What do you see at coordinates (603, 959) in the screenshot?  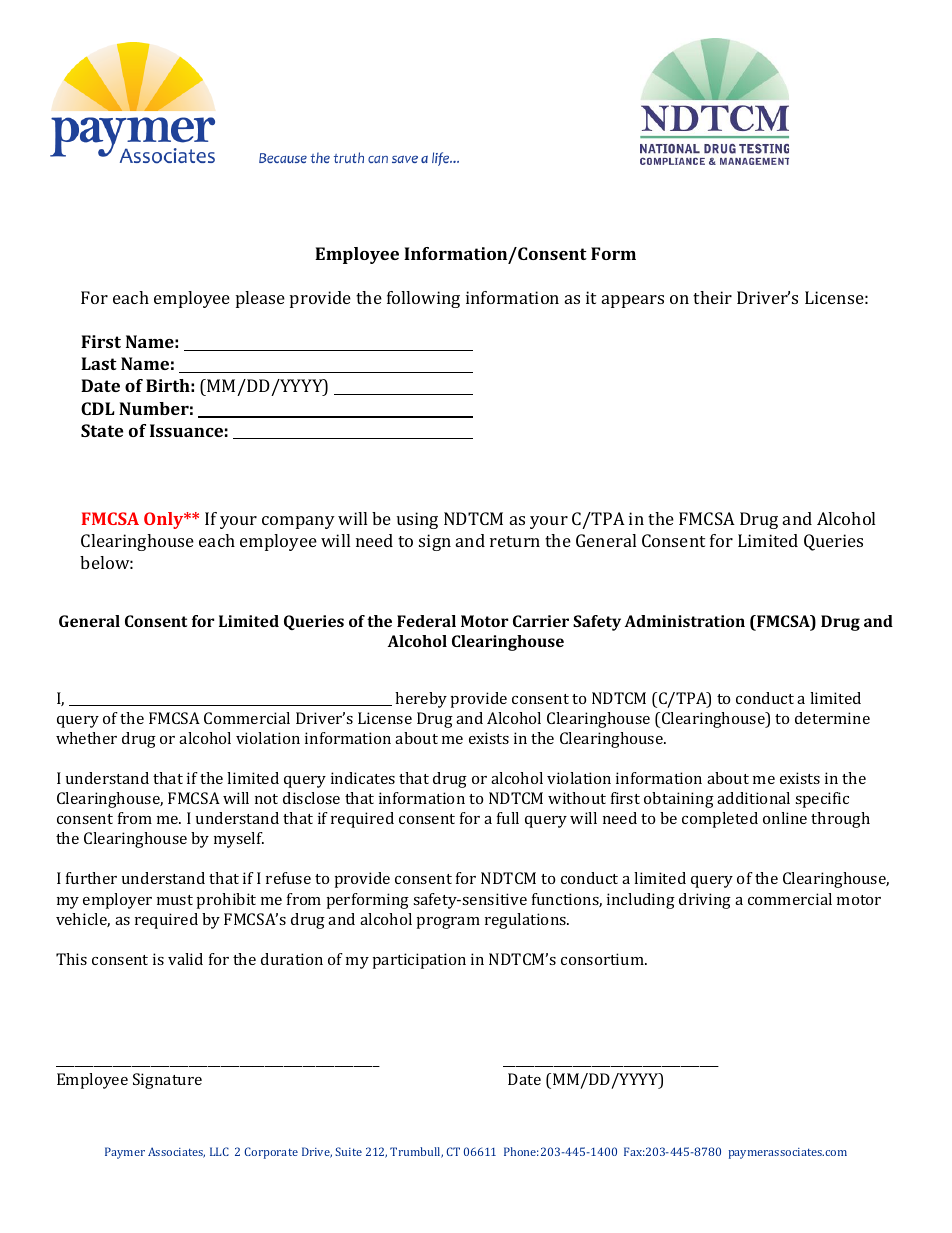 I see `consortium` at bounding box center [603, 959].
